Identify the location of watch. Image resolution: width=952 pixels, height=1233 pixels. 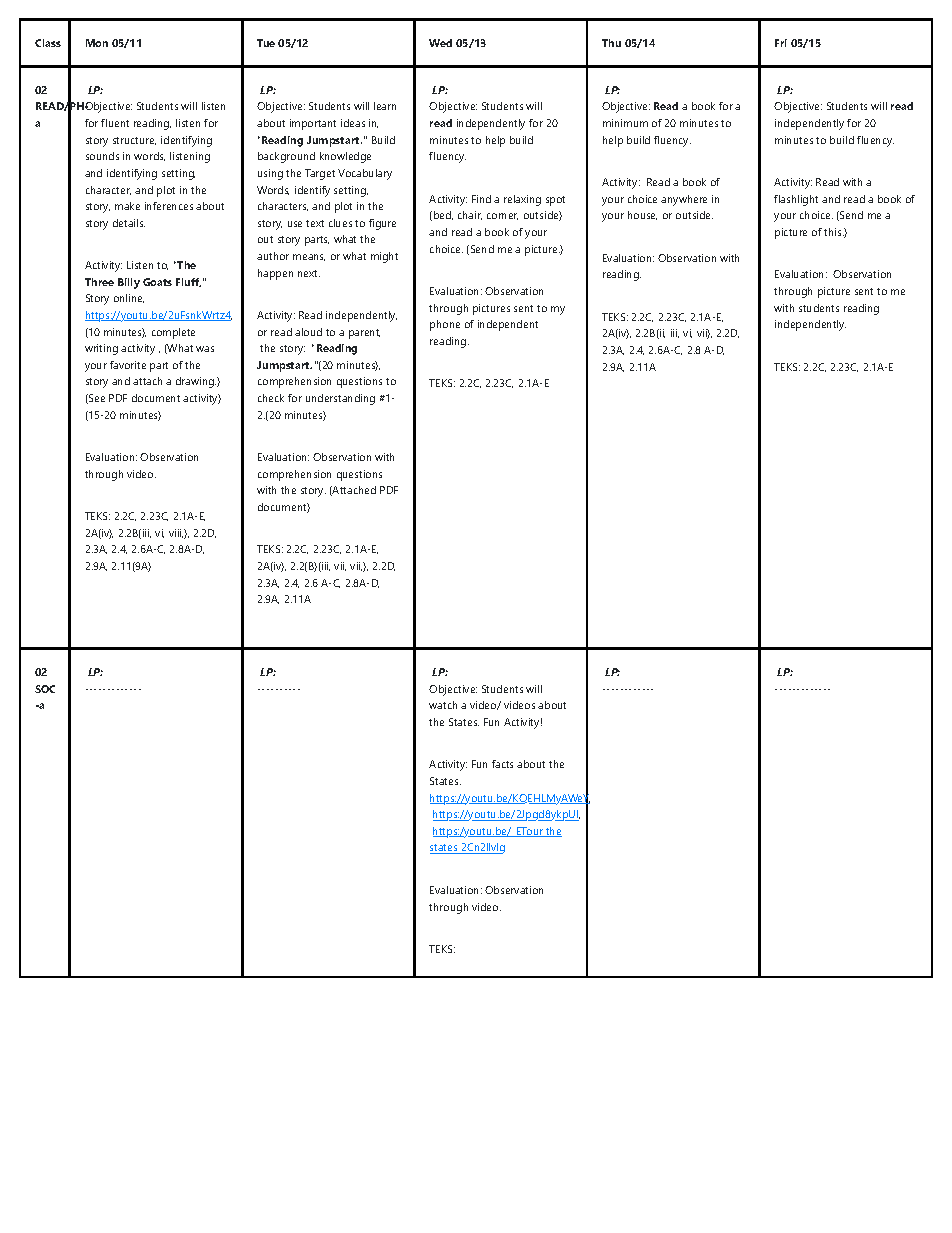
(443, 705).
